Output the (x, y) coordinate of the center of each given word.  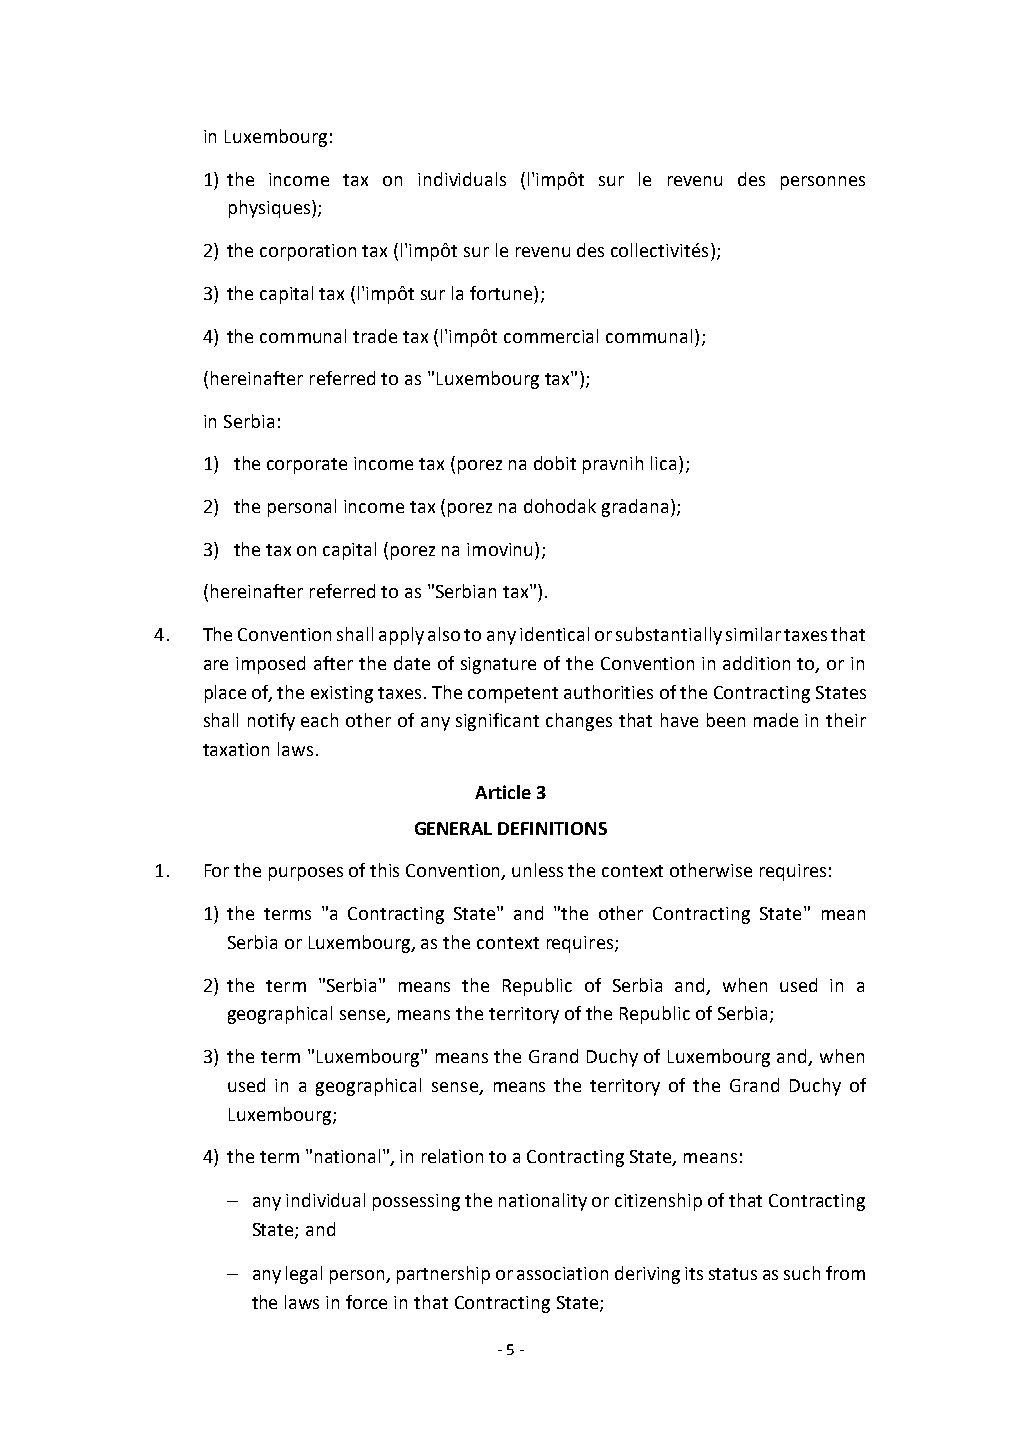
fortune (502, 293)
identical (554, 634)
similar (753, 634)
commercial (551, 336)
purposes (306, 874)
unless (537, 870)
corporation (308, 252)
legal (304, 1275)
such (802, 1273)
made (776, 720)
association (562, 1273)
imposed (270, 665)
